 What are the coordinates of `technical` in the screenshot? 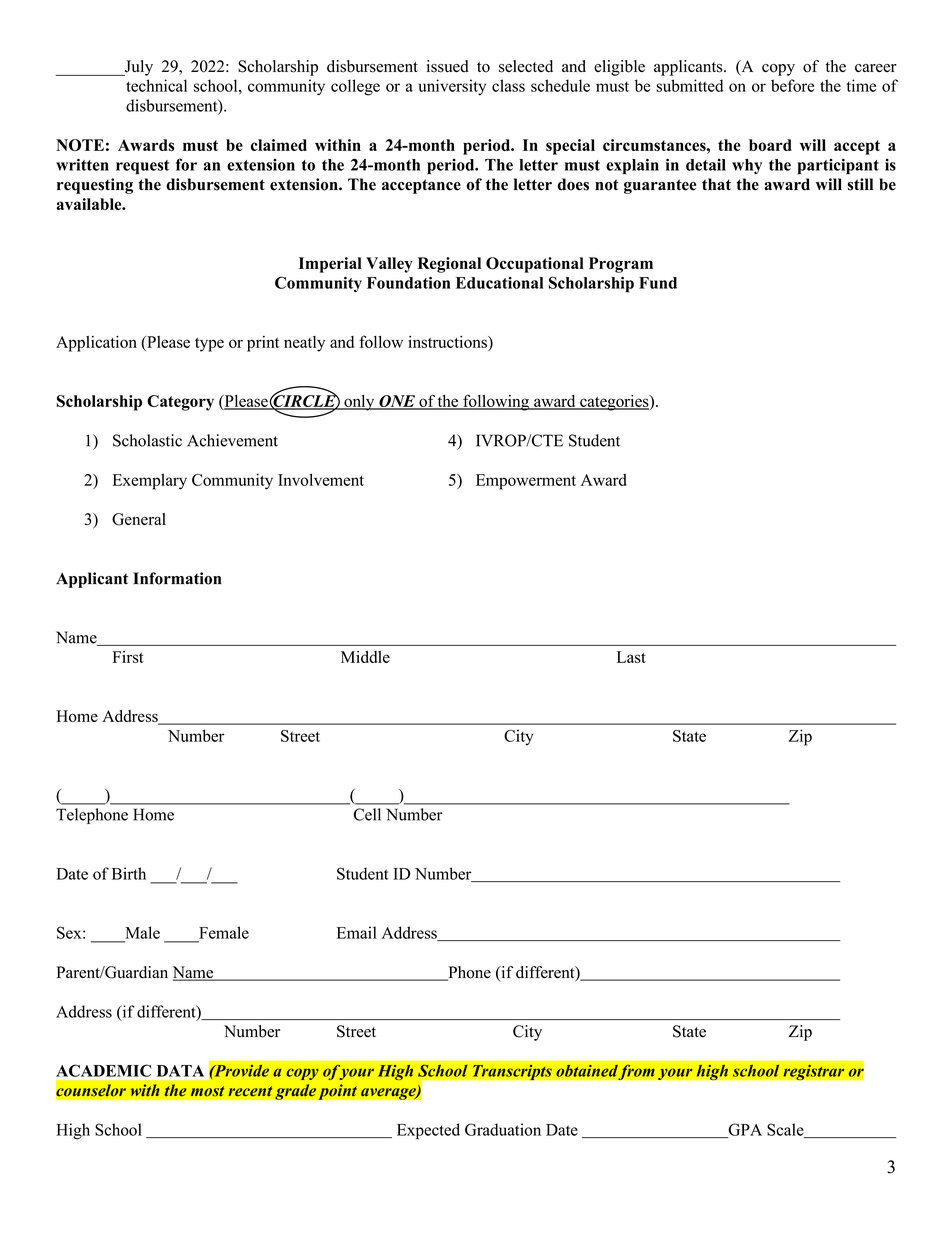 It's located at (156, 85).
